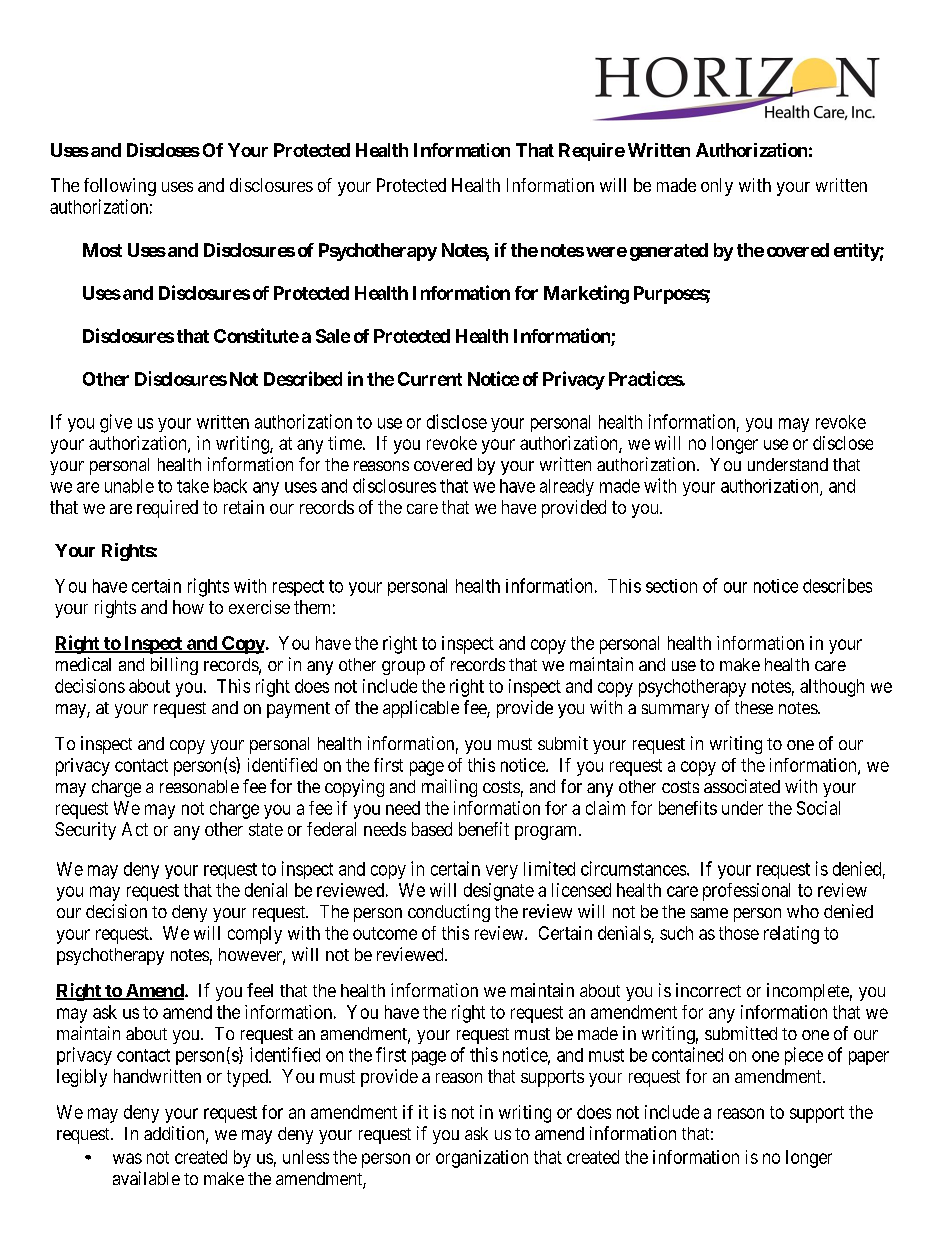 This screenshot has width=952, height=1233. I want to click on billing, so click(174, 666).
